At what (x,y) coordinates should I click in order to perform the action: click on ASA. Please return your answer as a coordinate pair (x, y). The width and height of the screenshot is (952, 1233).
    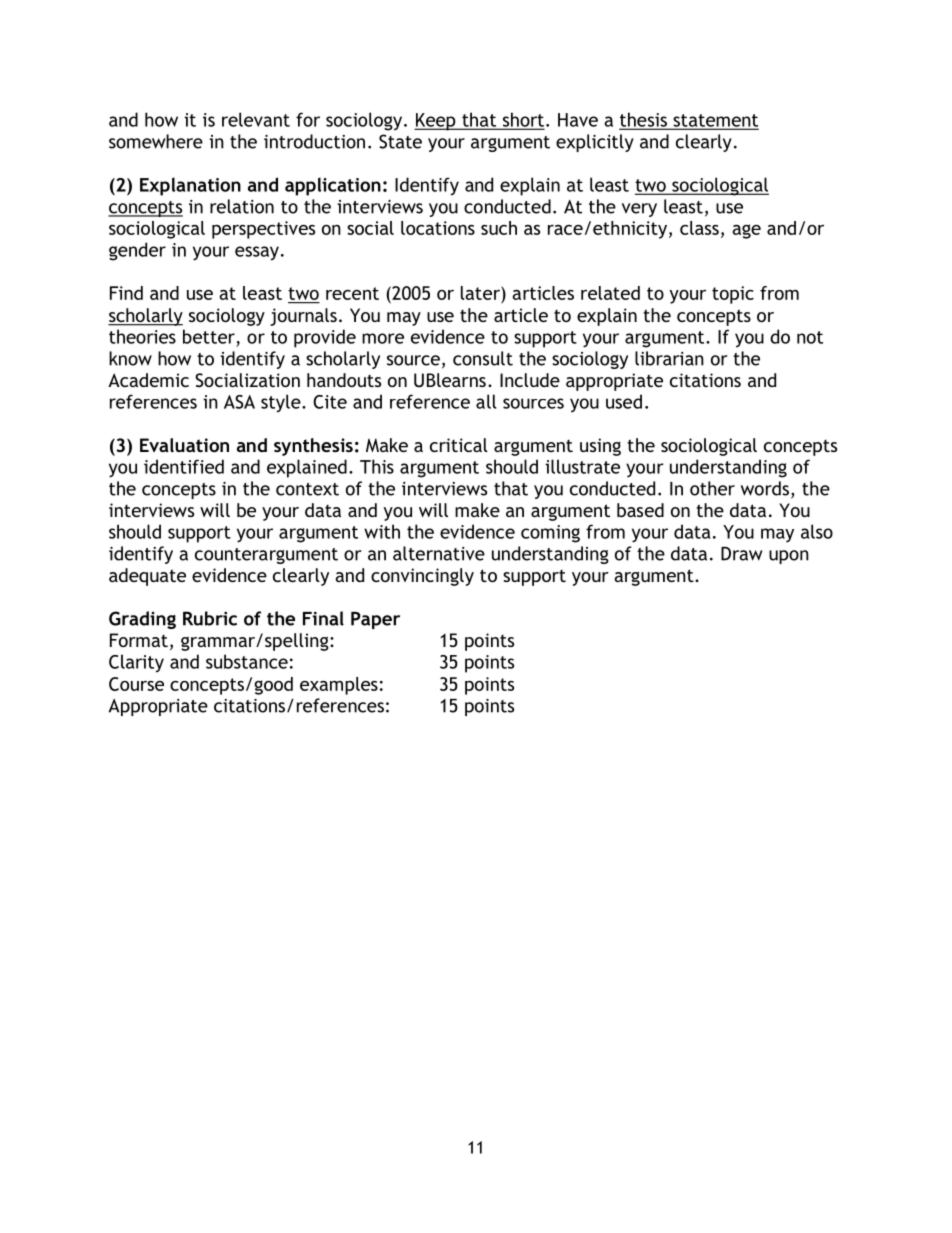
    Looking at the image, I should click on (239, 402).
